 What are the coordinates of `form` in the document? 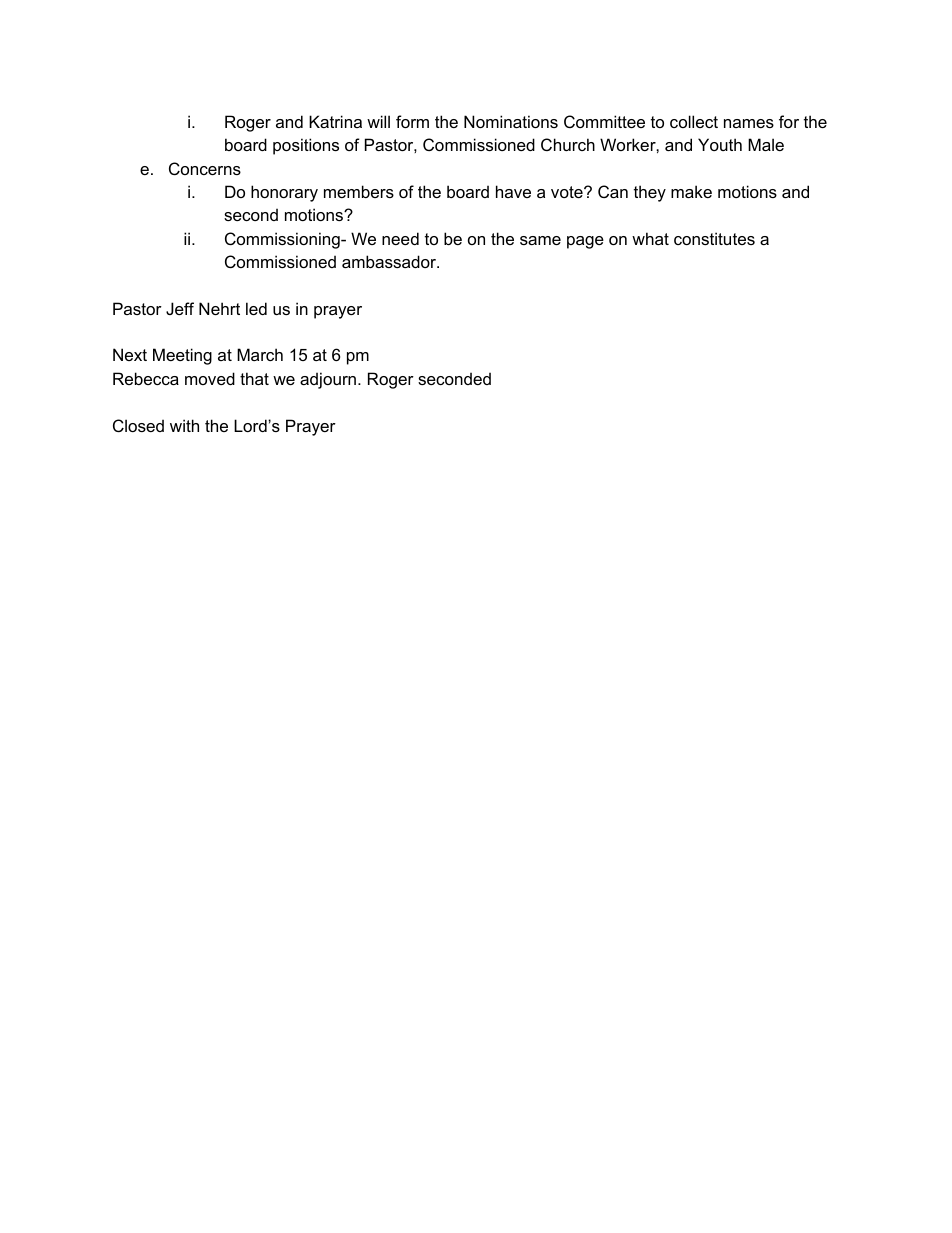 It's located at (412, 121).
